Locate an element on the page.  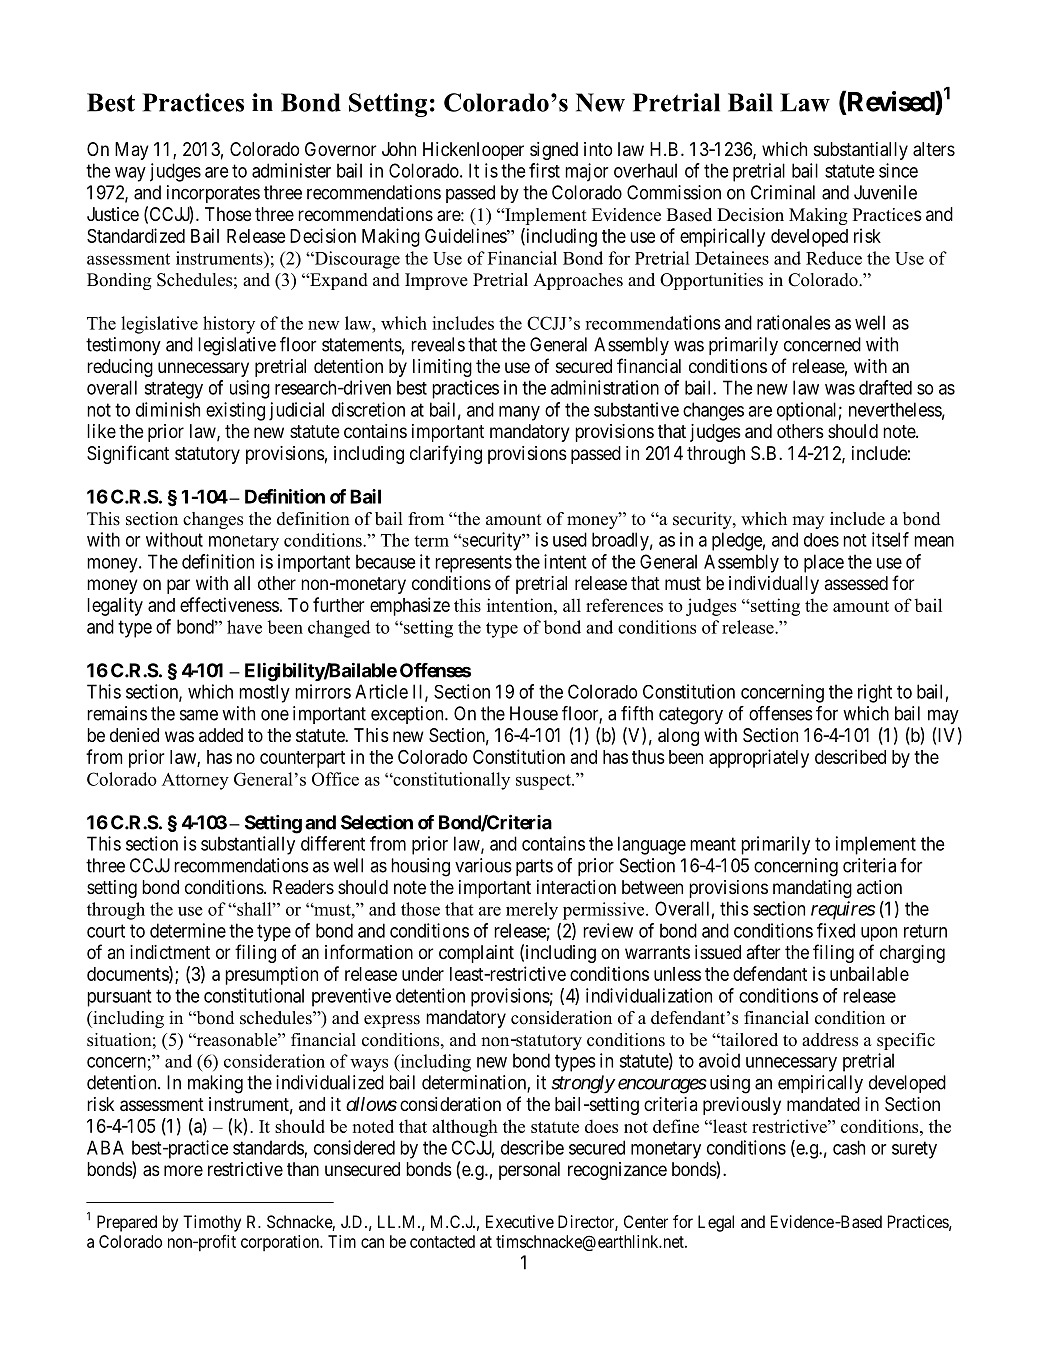
Timothy is located at coordinates (212, 1223).
